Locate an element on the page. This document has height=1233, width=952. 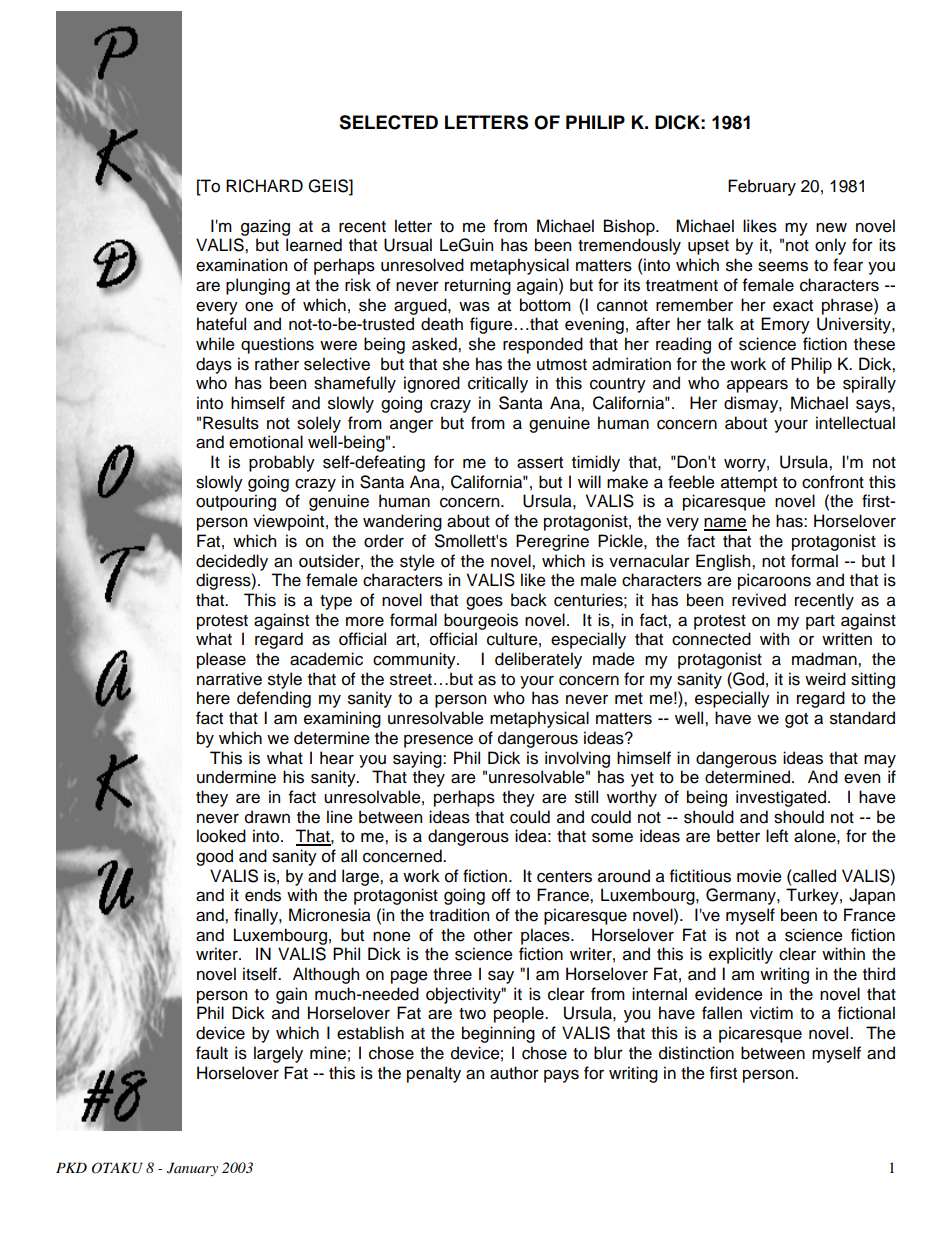
attempt is located at coordinates (749, 484).
